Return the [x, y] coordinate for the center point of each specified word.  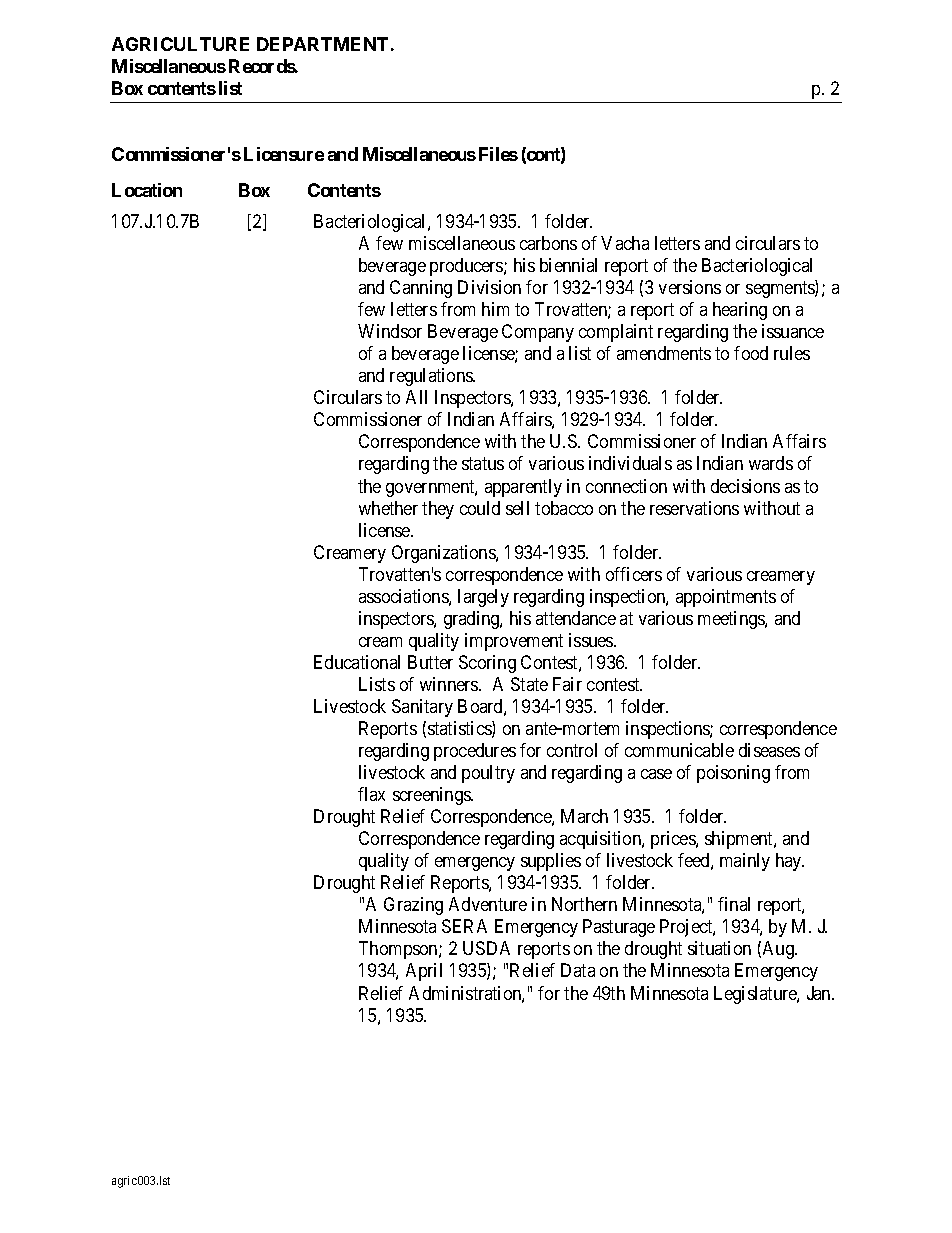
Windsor [390, 331]
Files [498, 154]
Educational [357, 662]
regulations [432, 377]
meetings [732, 620]
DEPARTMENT [322, 44]
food [751, 353]
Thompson [399, 950]
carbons [548, 243]
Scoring [487, 664]
